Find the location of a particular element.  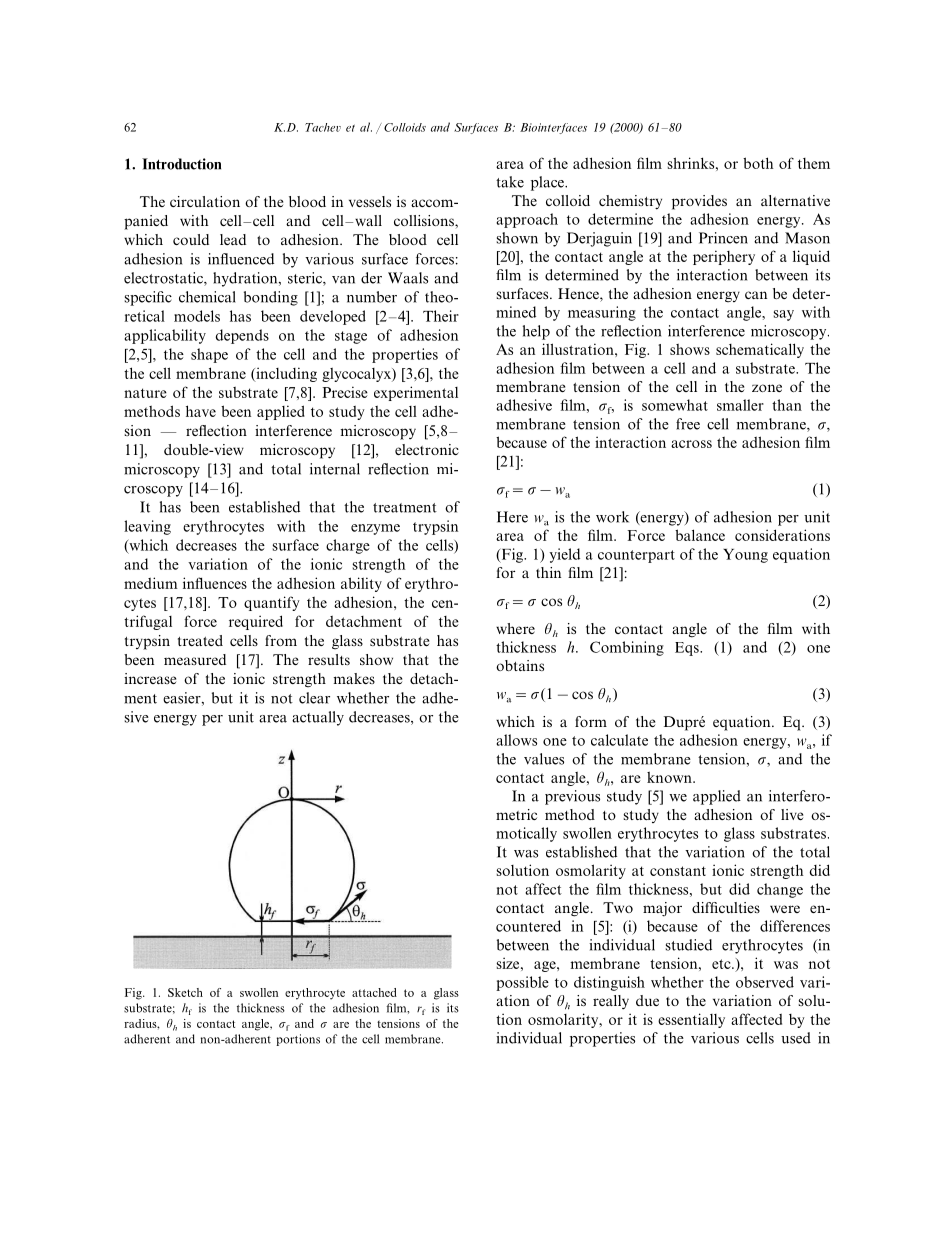

possible is located at coordinates (522, 983).
